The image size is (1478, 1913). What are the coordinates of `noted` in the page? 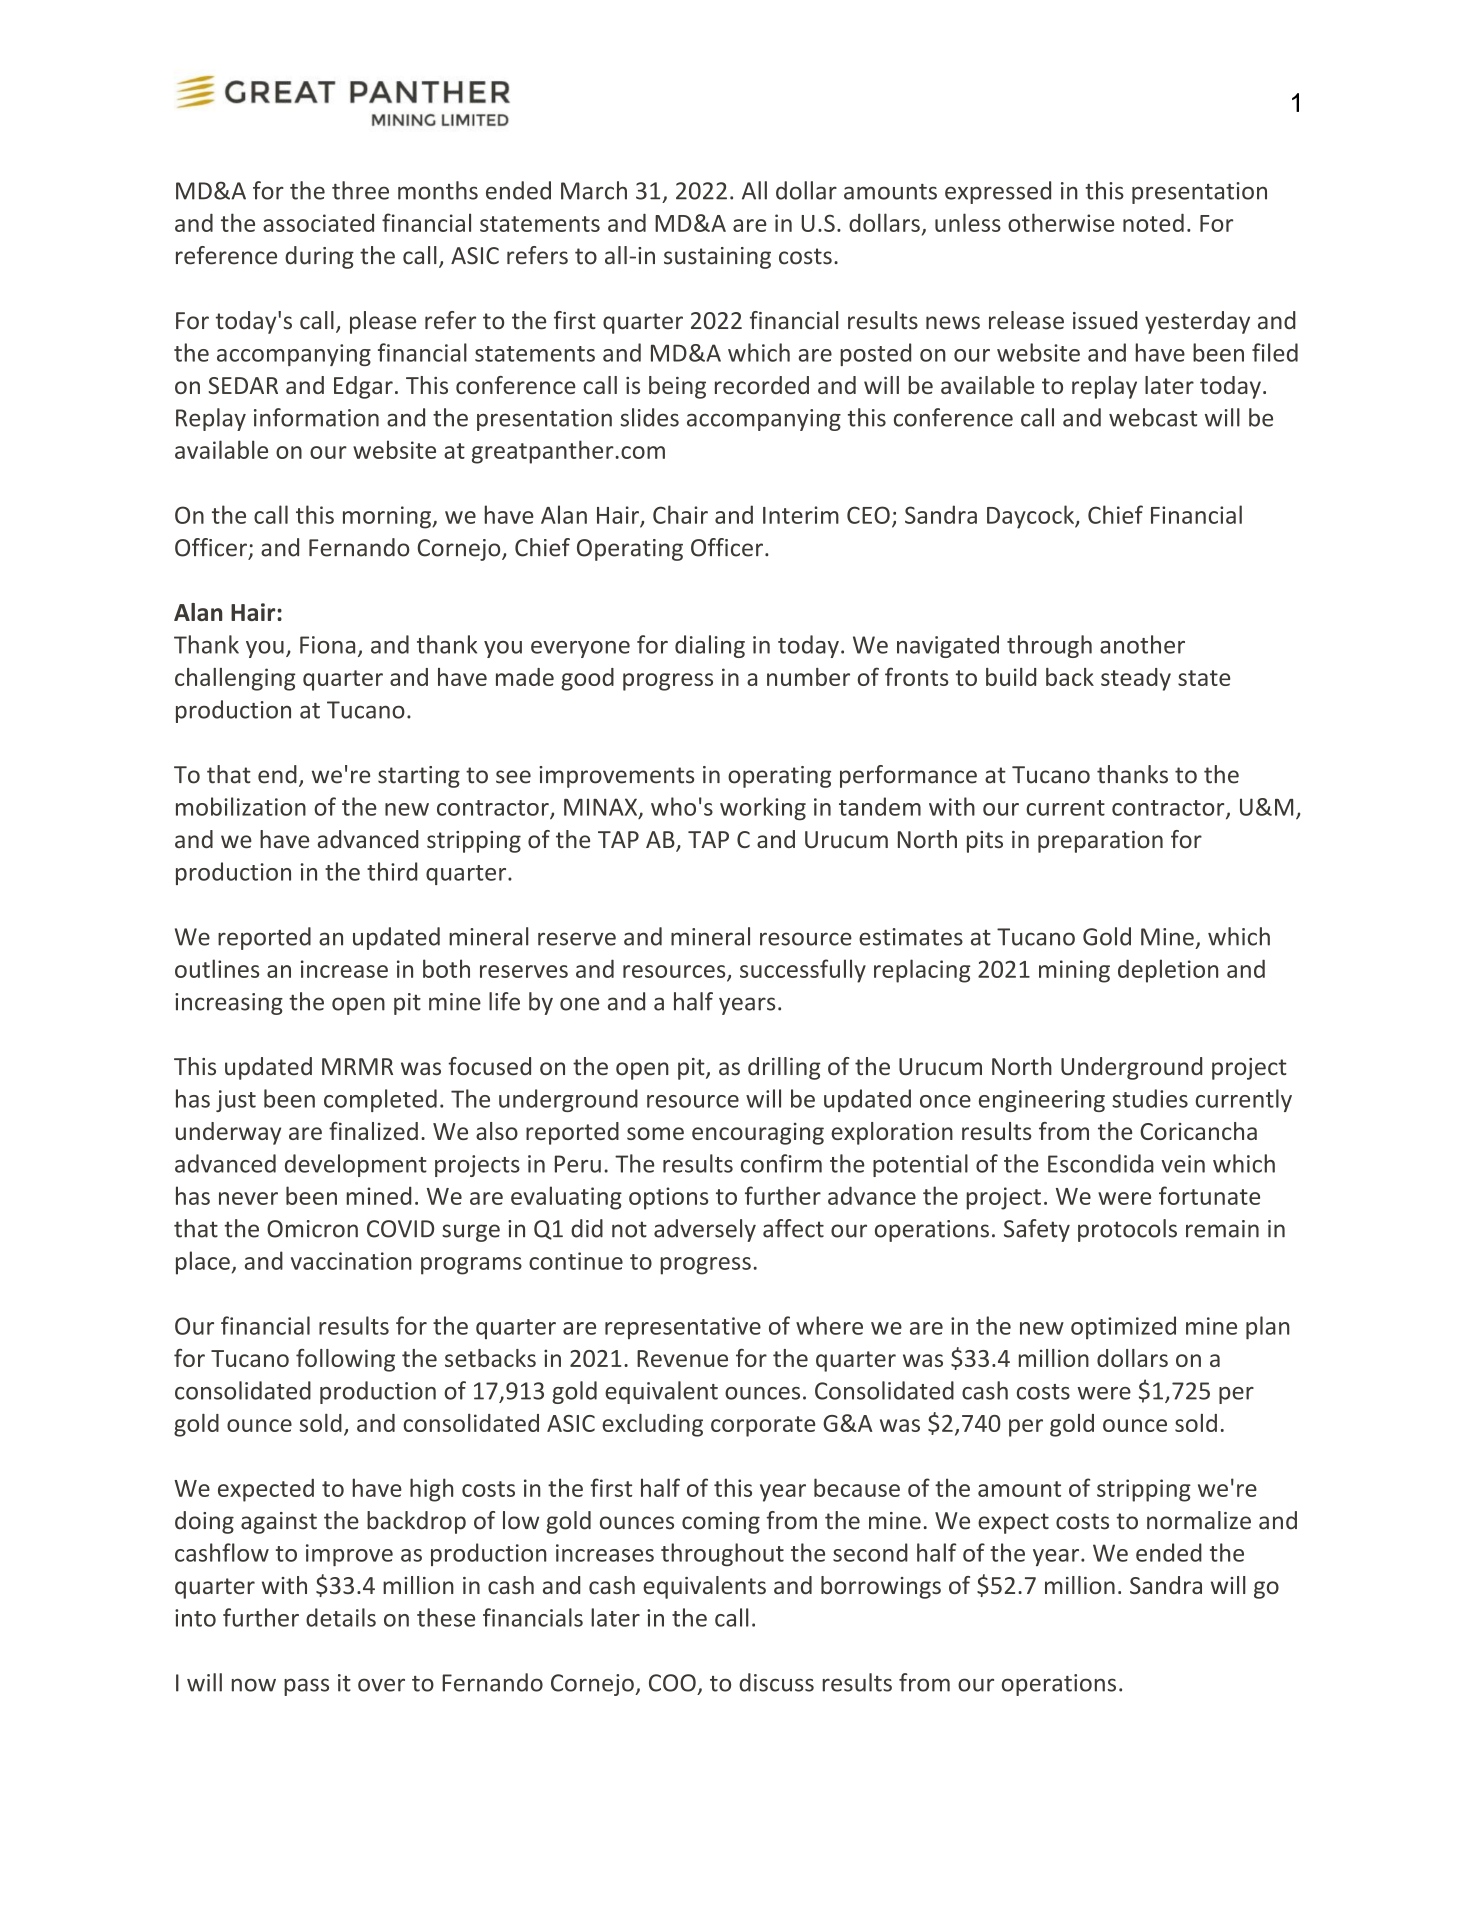 It's located at (1153, 222).
